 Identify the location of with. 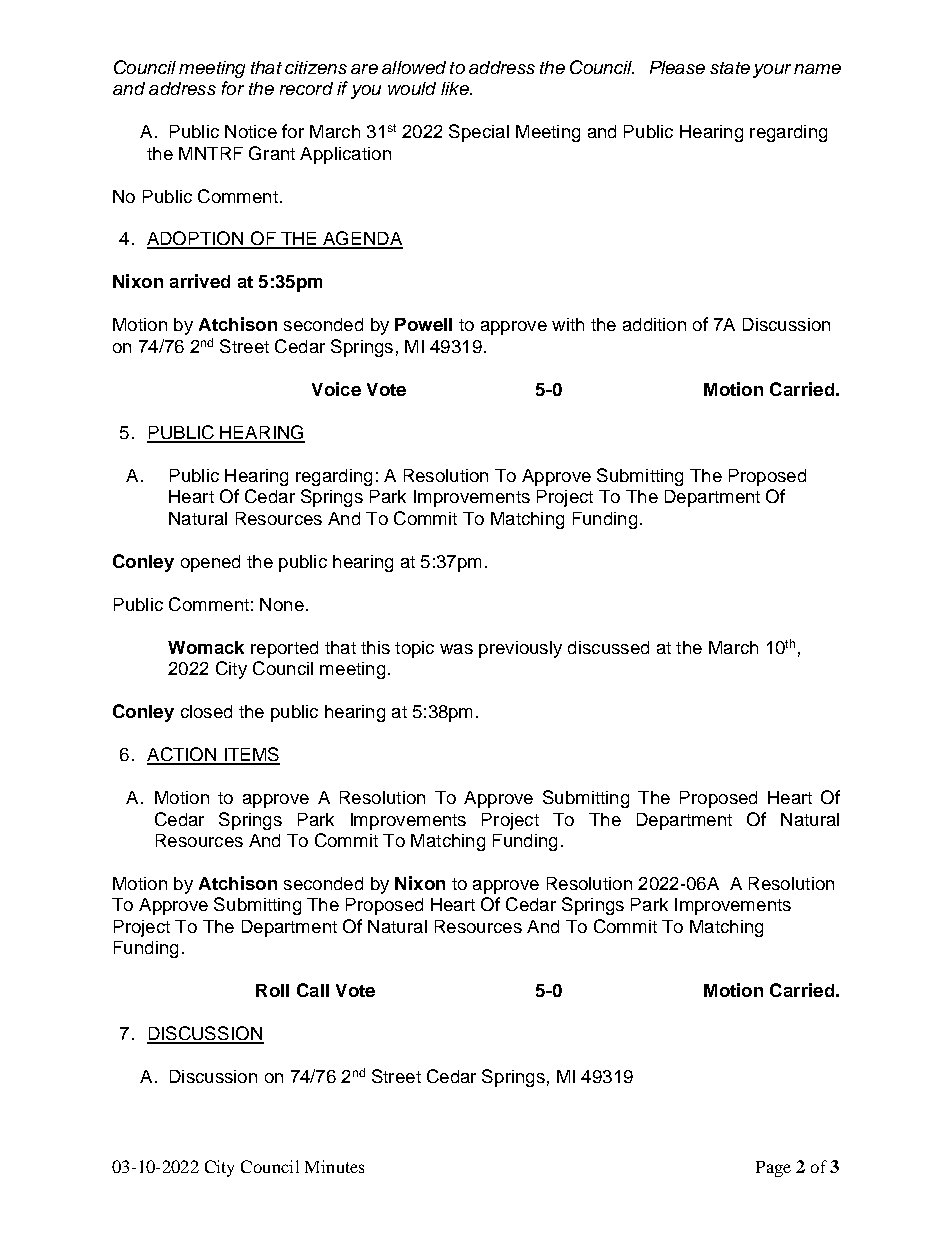
(568, 324).
